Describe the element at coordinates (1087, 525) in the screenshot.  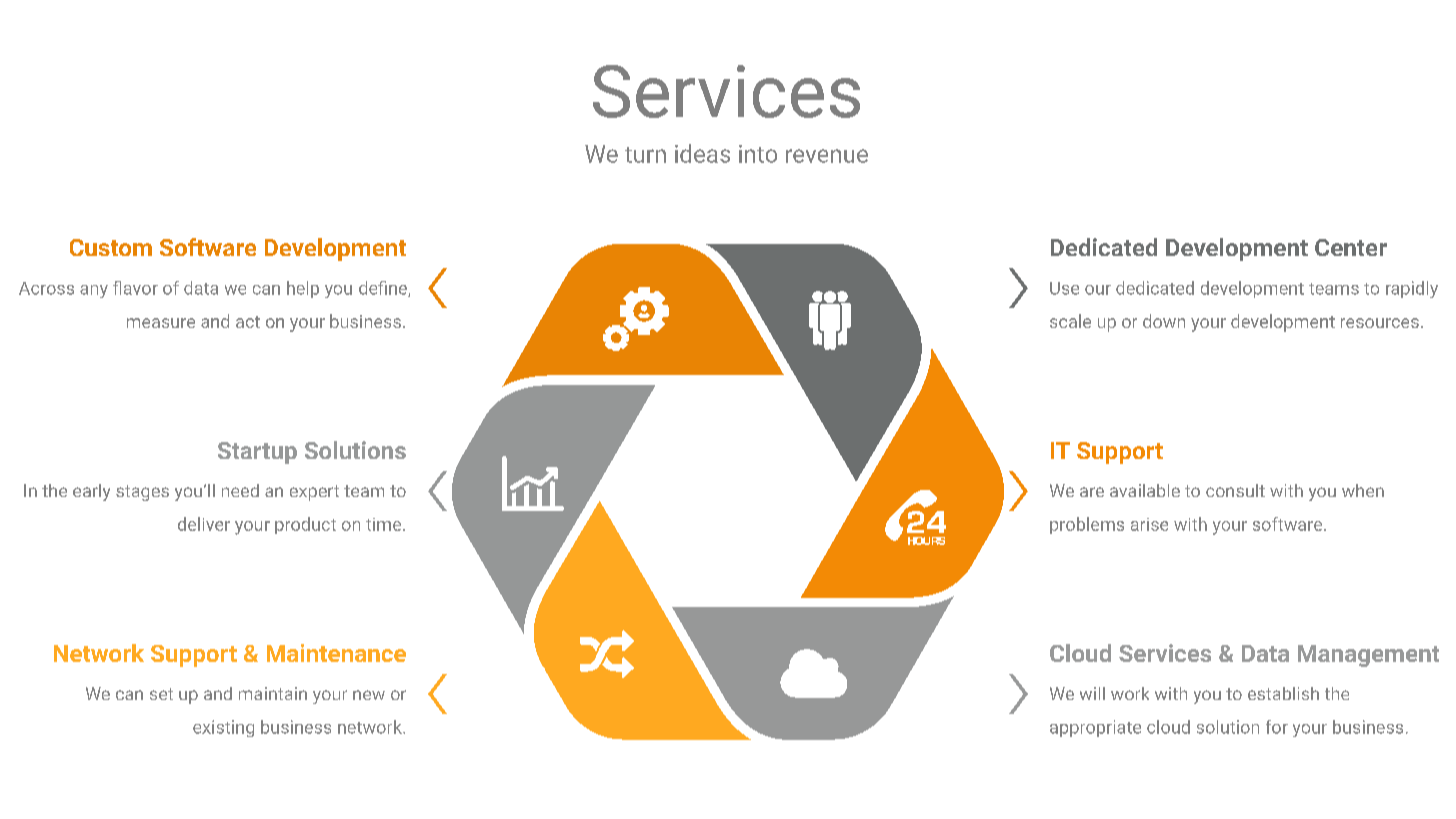
I see `problems` at that location.
